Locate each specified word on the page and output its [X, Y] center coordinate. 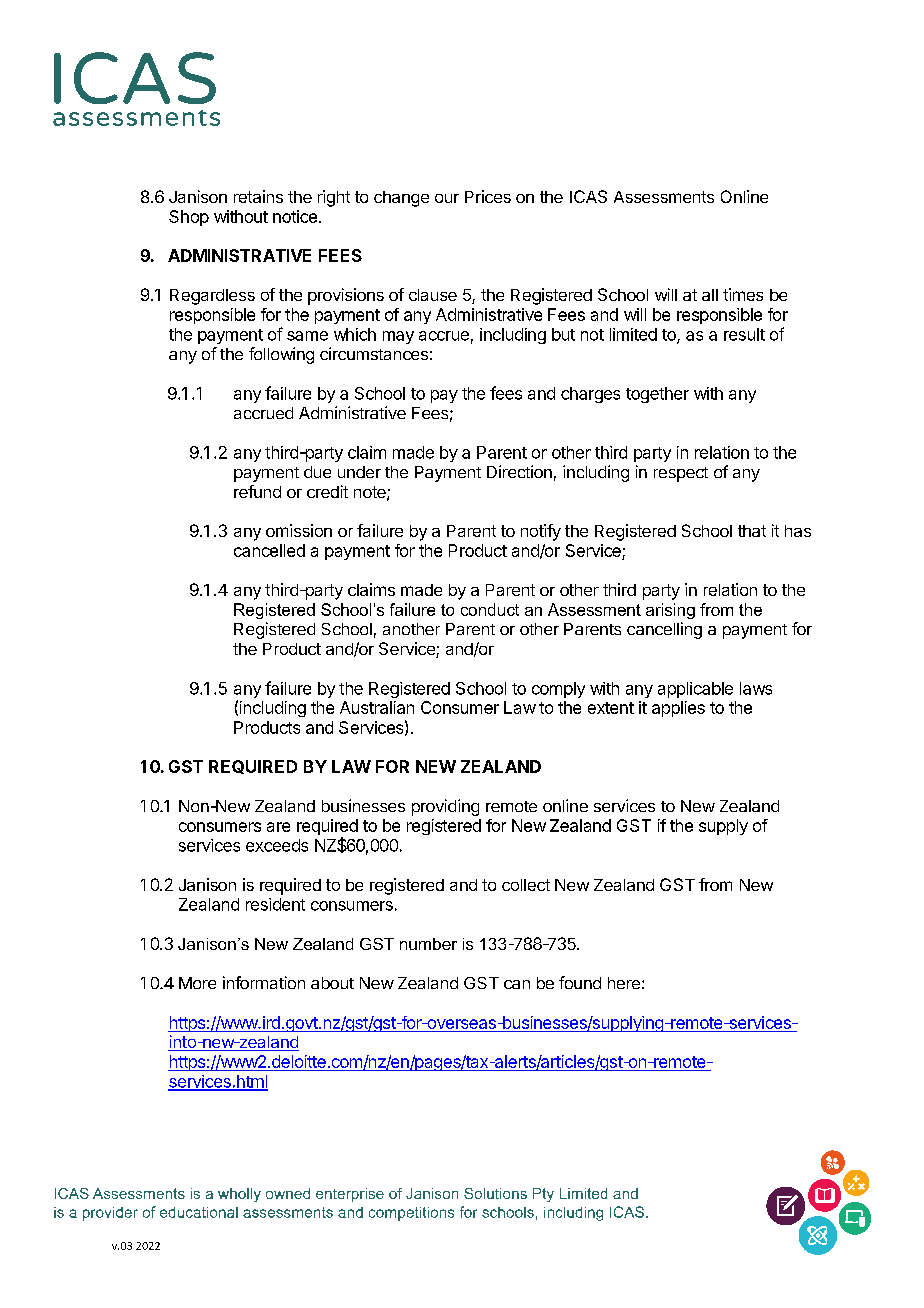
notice [295, 216]
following [281, 355]
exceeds [277, 845]
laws [756, 688]
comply [558, 690]
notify [541, 532]
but [563, 334]
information [264, 982]
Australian [377, 707]
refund [257, 491]
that [752, 531]
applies [678, 709]
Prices [488, 196]
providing [445, 807]
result [744, 334]
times [743, 294]
